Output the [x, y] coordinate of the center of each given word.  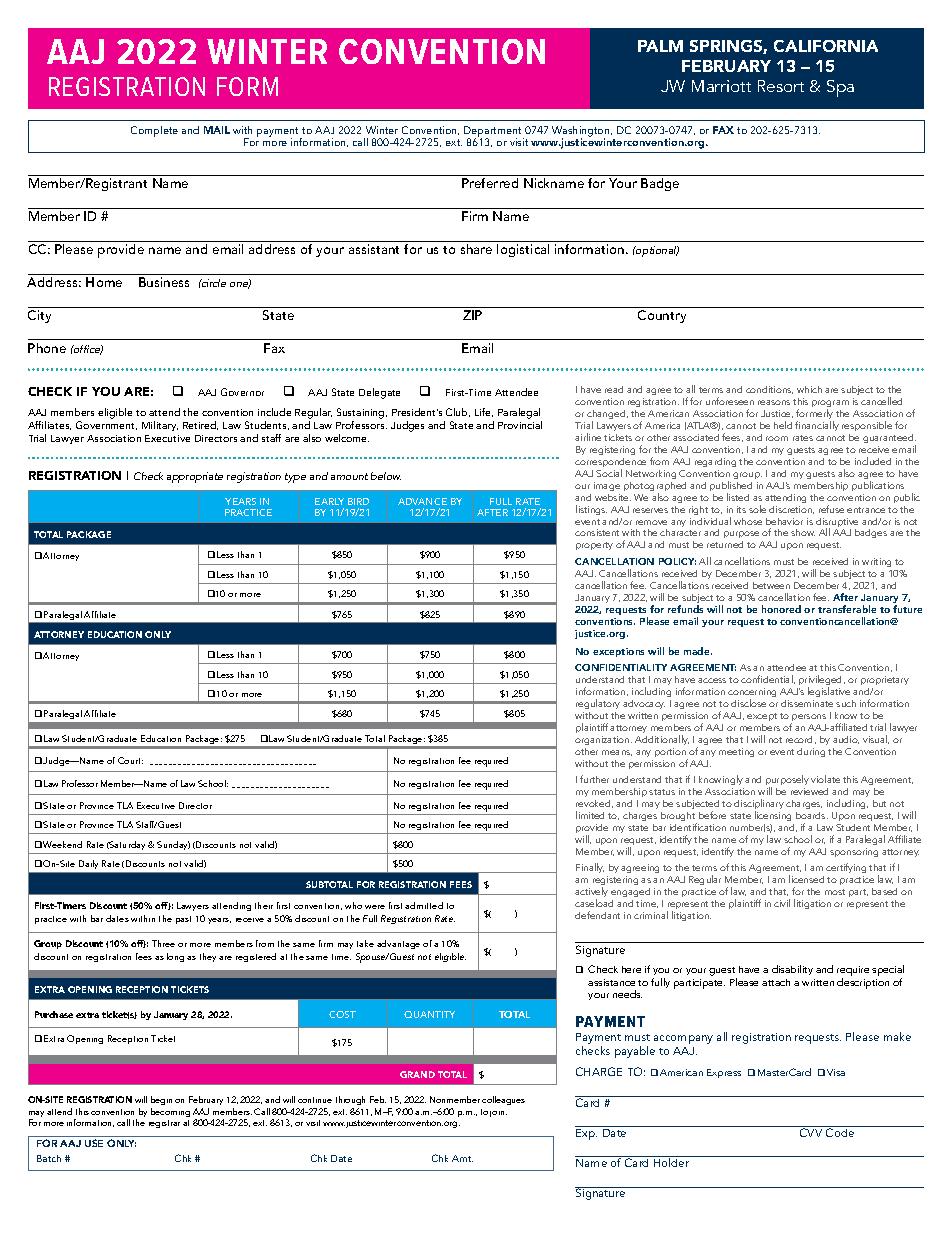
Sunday [173, 845]
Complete [154, 131]
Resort [781, 86]
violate [825, 779]
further [594, 779]
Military [160, 426]
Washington [582, 132]
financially [817, 426]
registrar [164, 1124]
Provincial [520, 425]
